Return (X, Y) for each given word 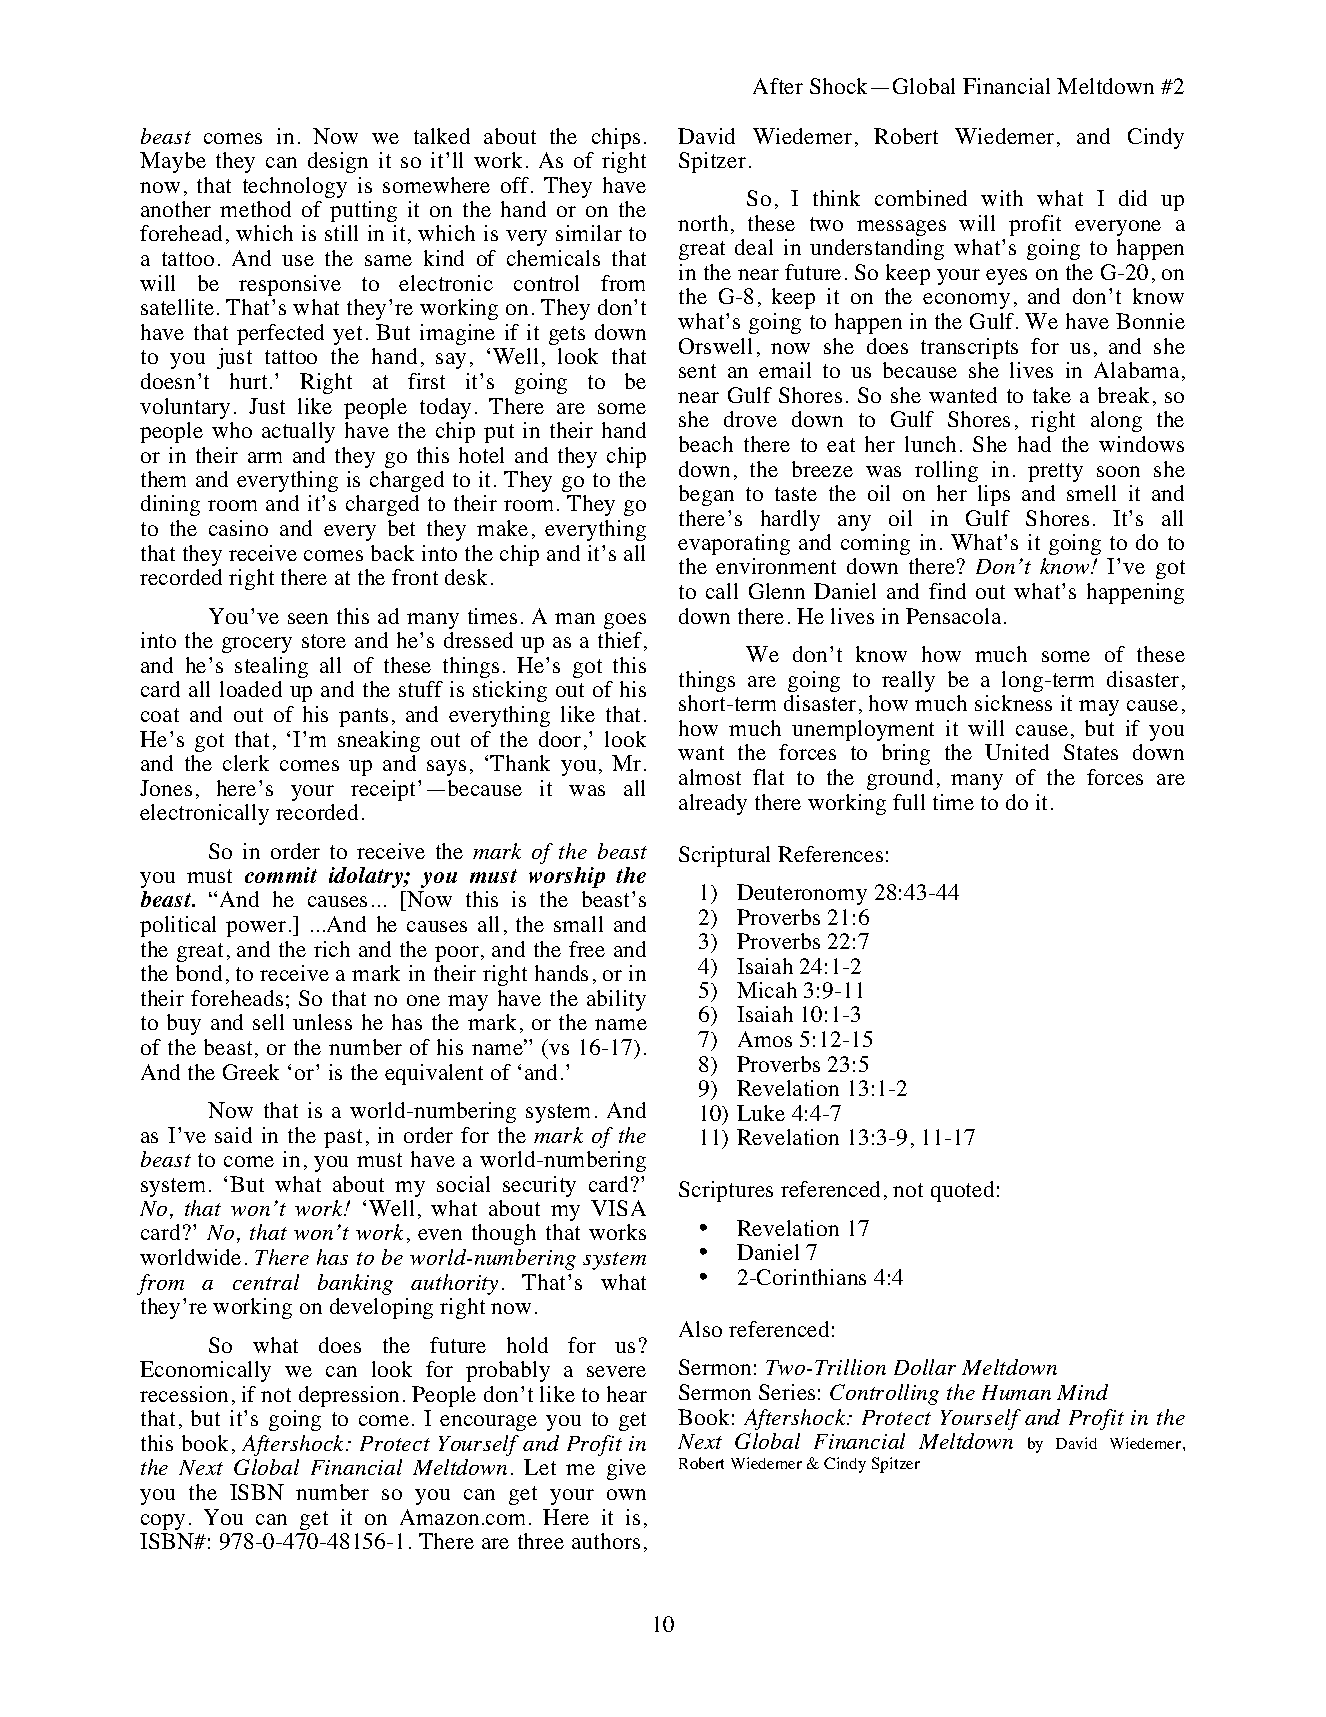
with (1002, 198)
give (626, 1469)
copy (163, 1522)
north (703, 223)
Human (1016, 1392)
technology (295, 187)
